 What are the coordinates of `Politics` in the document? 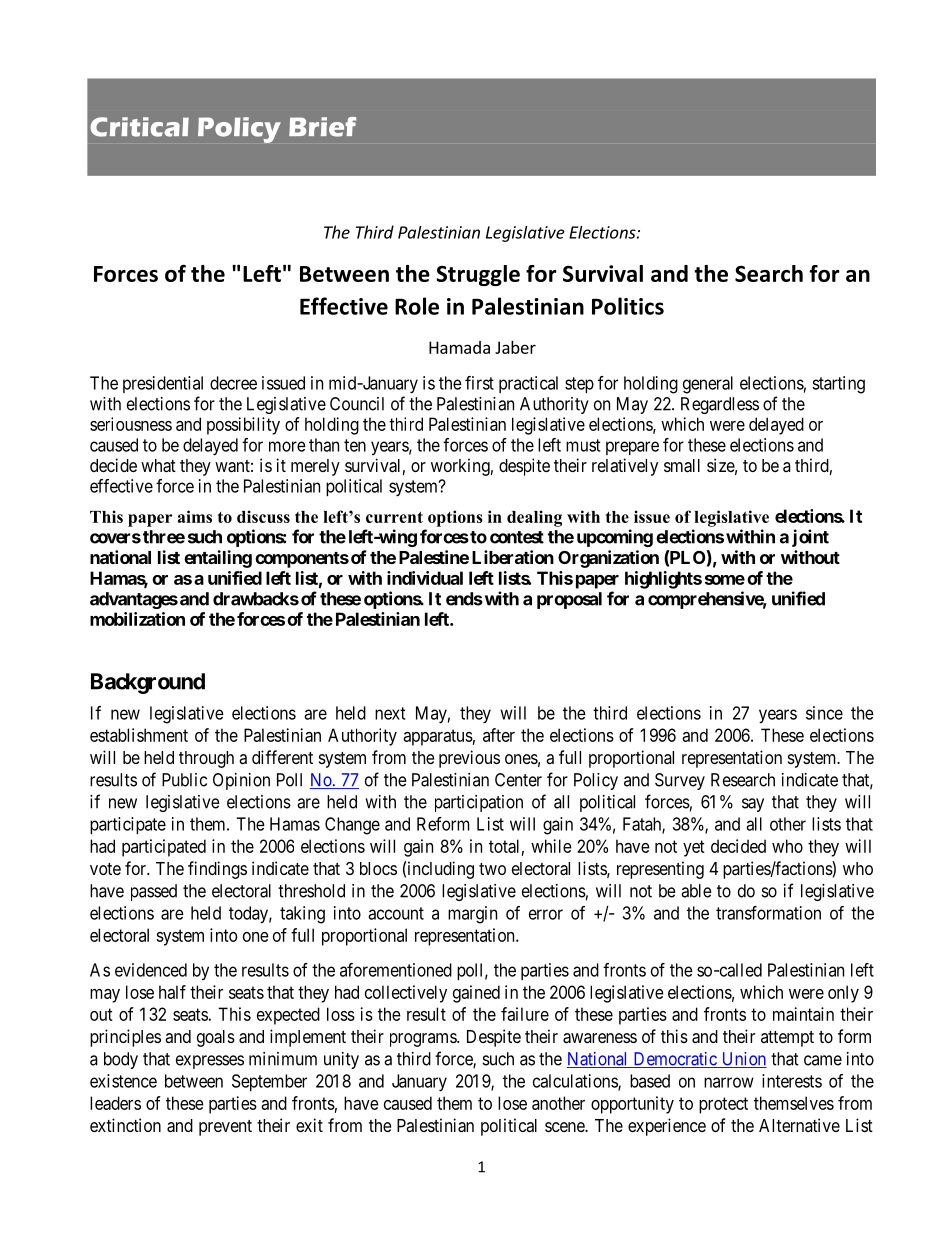 It's located at (628, 306).
